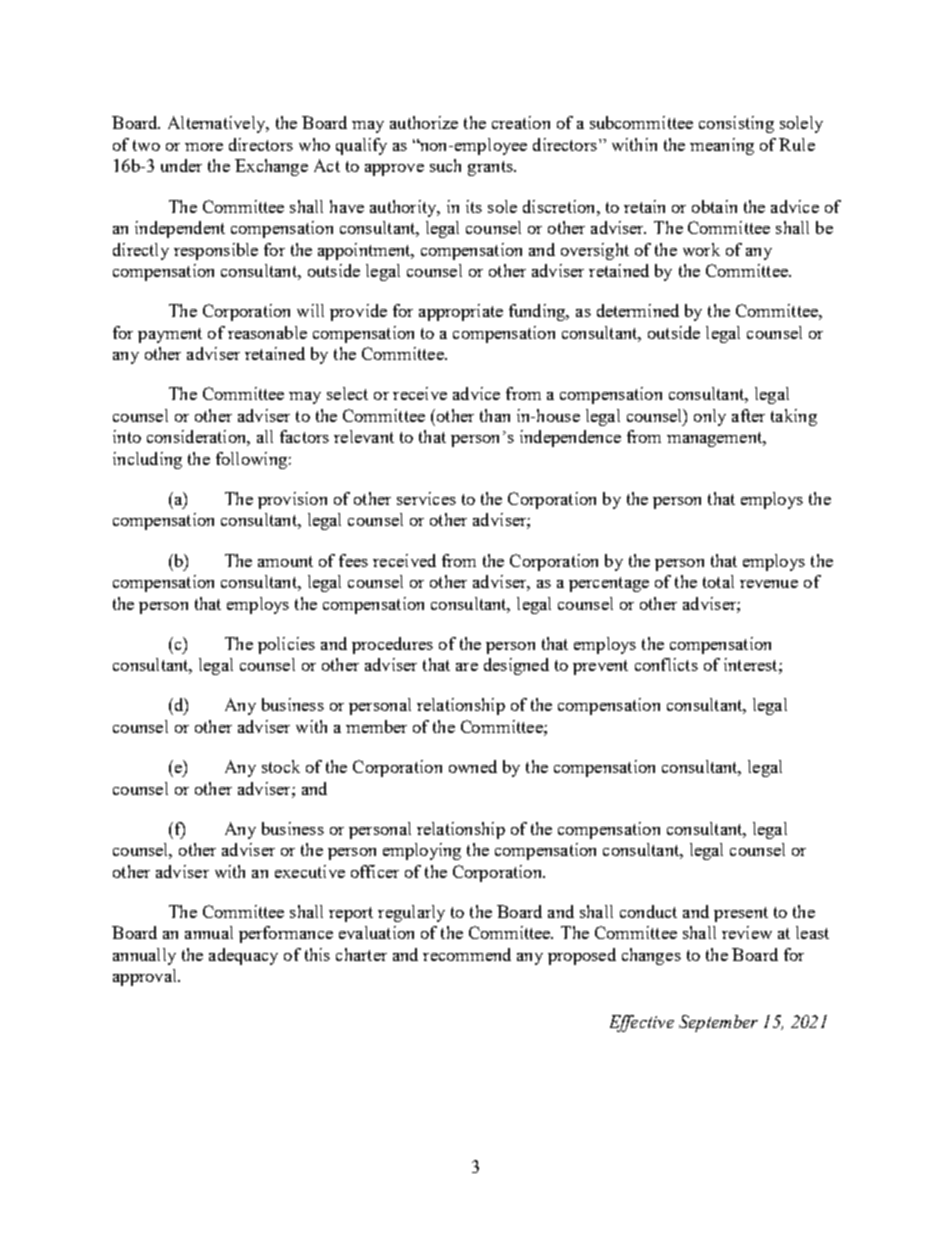 The width and height of the screenshot is (952, 1233). Describe the element at coordinates (718, 1023) in the screenshot. I see `September` at that location.
